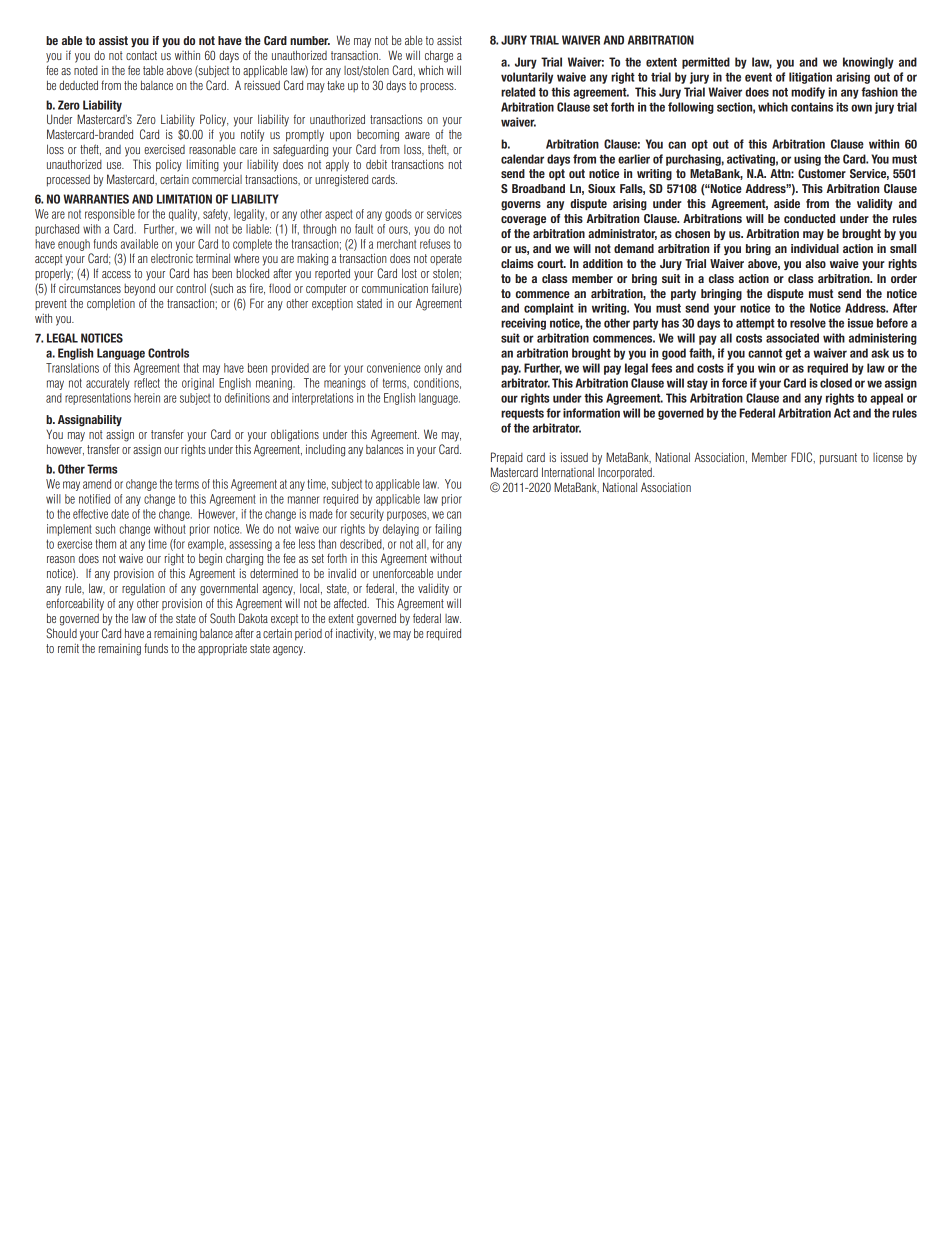  Describe the element at coordinates (351, 603) in the document. I see `affected` at that location.
